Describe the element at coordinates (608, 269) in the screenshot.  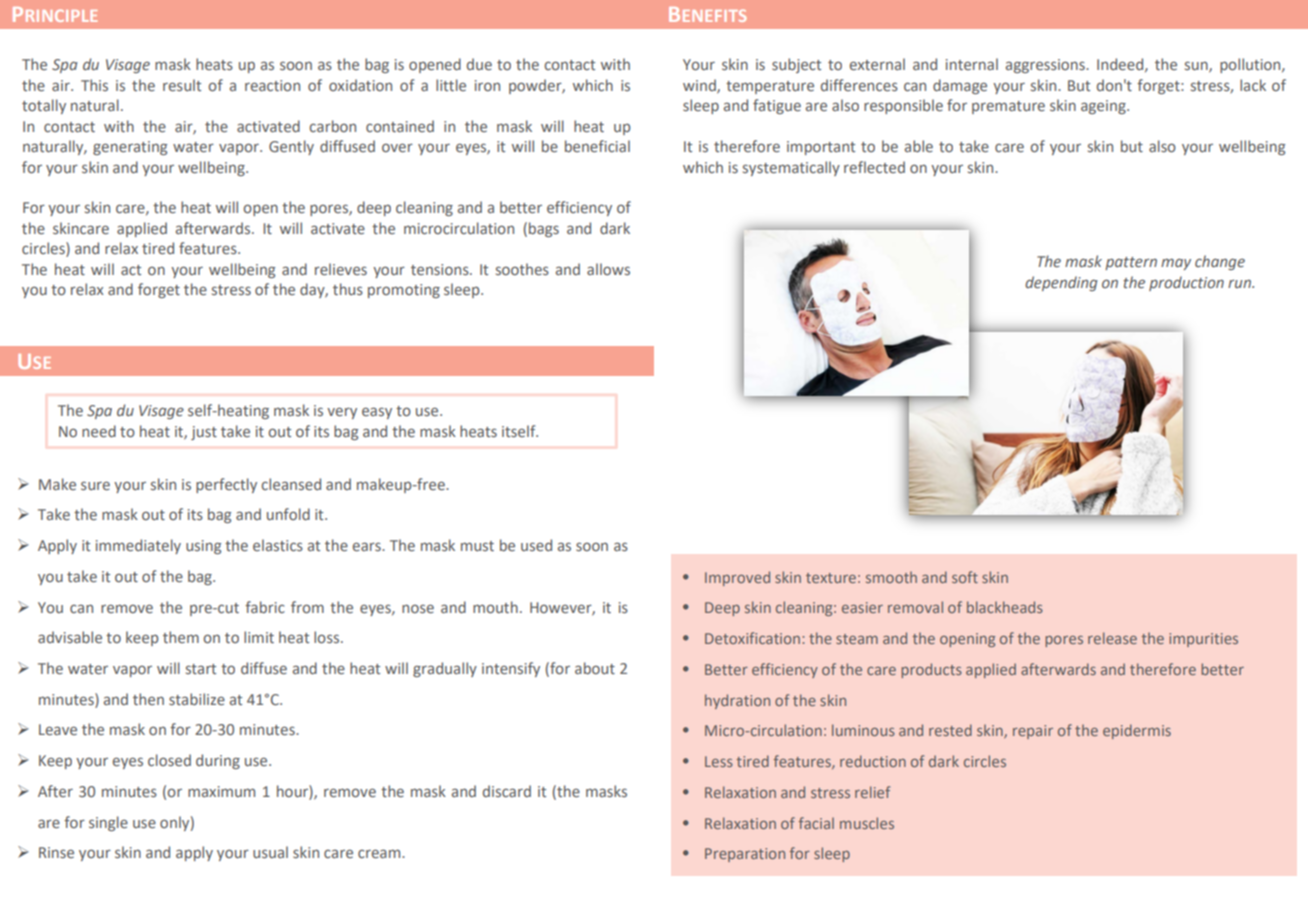
I see `allows` at that location.
